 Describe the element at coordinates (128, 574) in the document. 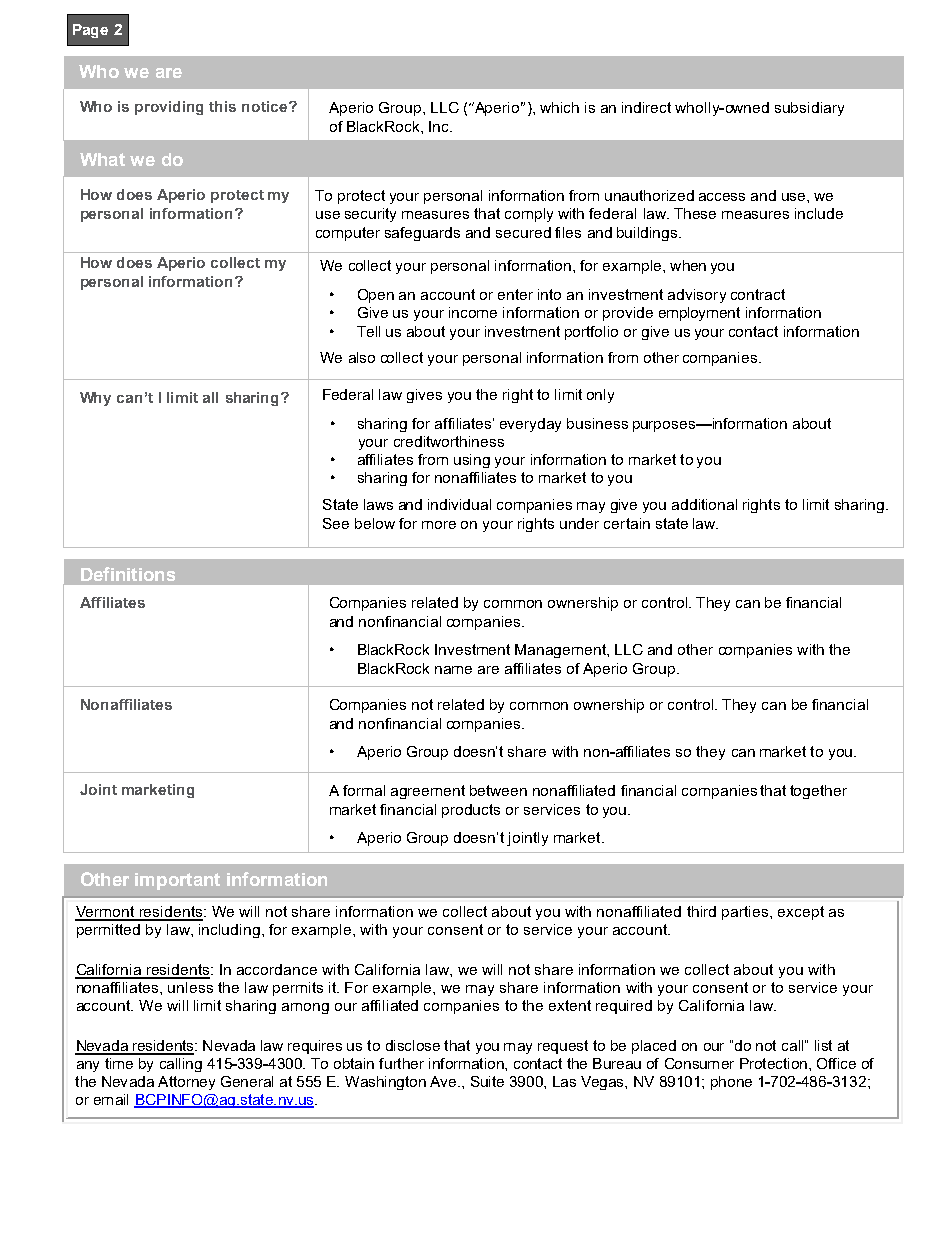

I see `Definitions` at that location.
